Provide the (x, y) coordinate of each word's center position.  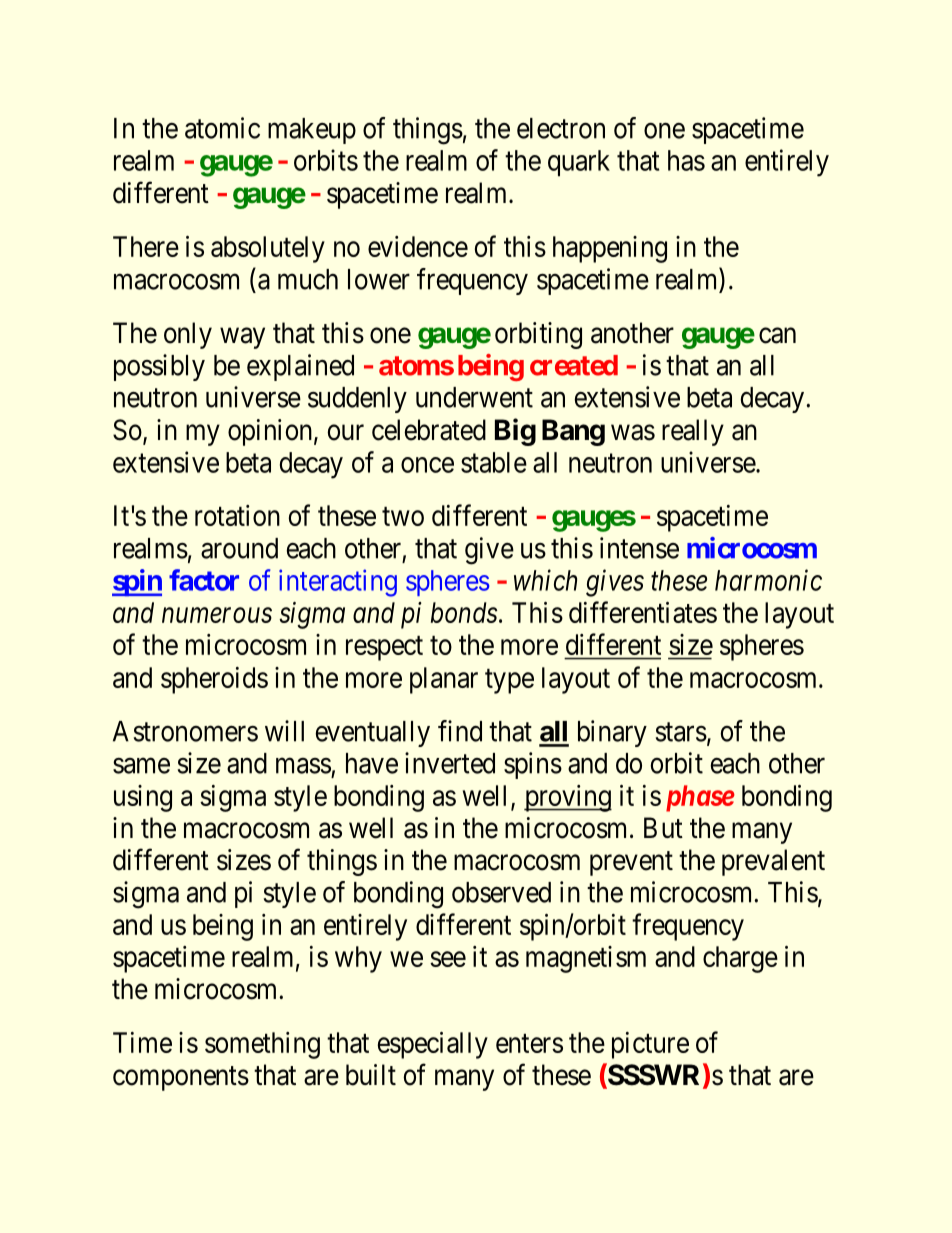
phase (700, 798)
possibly (159, 367)
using (143, 798)
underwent (474, 397)
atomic (222, 128)
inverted (450, 763)
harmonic (768, 580)
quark (579, 163)
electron (561, 128)
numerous (217, 615)
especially (433, 1045)
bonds (464, 612)
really (693, 432)
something (262, 1045)
